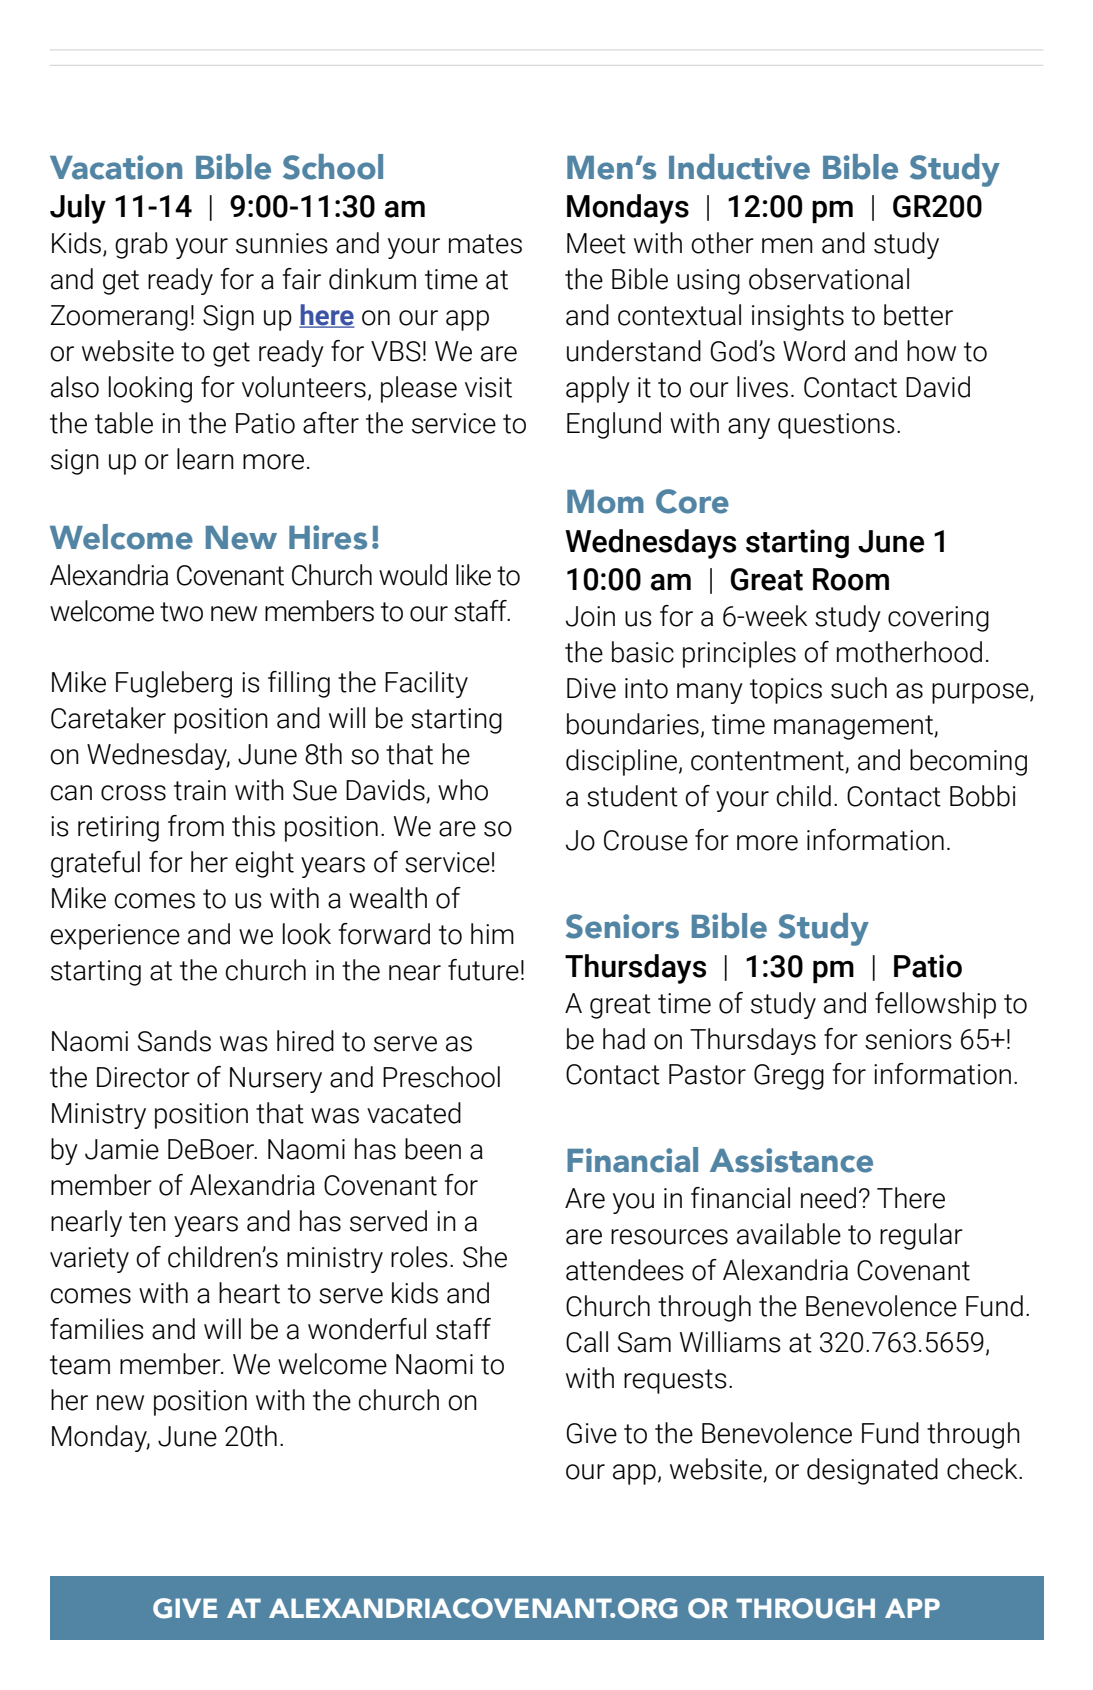 Image resolution: width=1093 pixels, height=1690 pixels. Describe the element at coordinates (80, 1365) in the screenshot. I see `team` at that location.
